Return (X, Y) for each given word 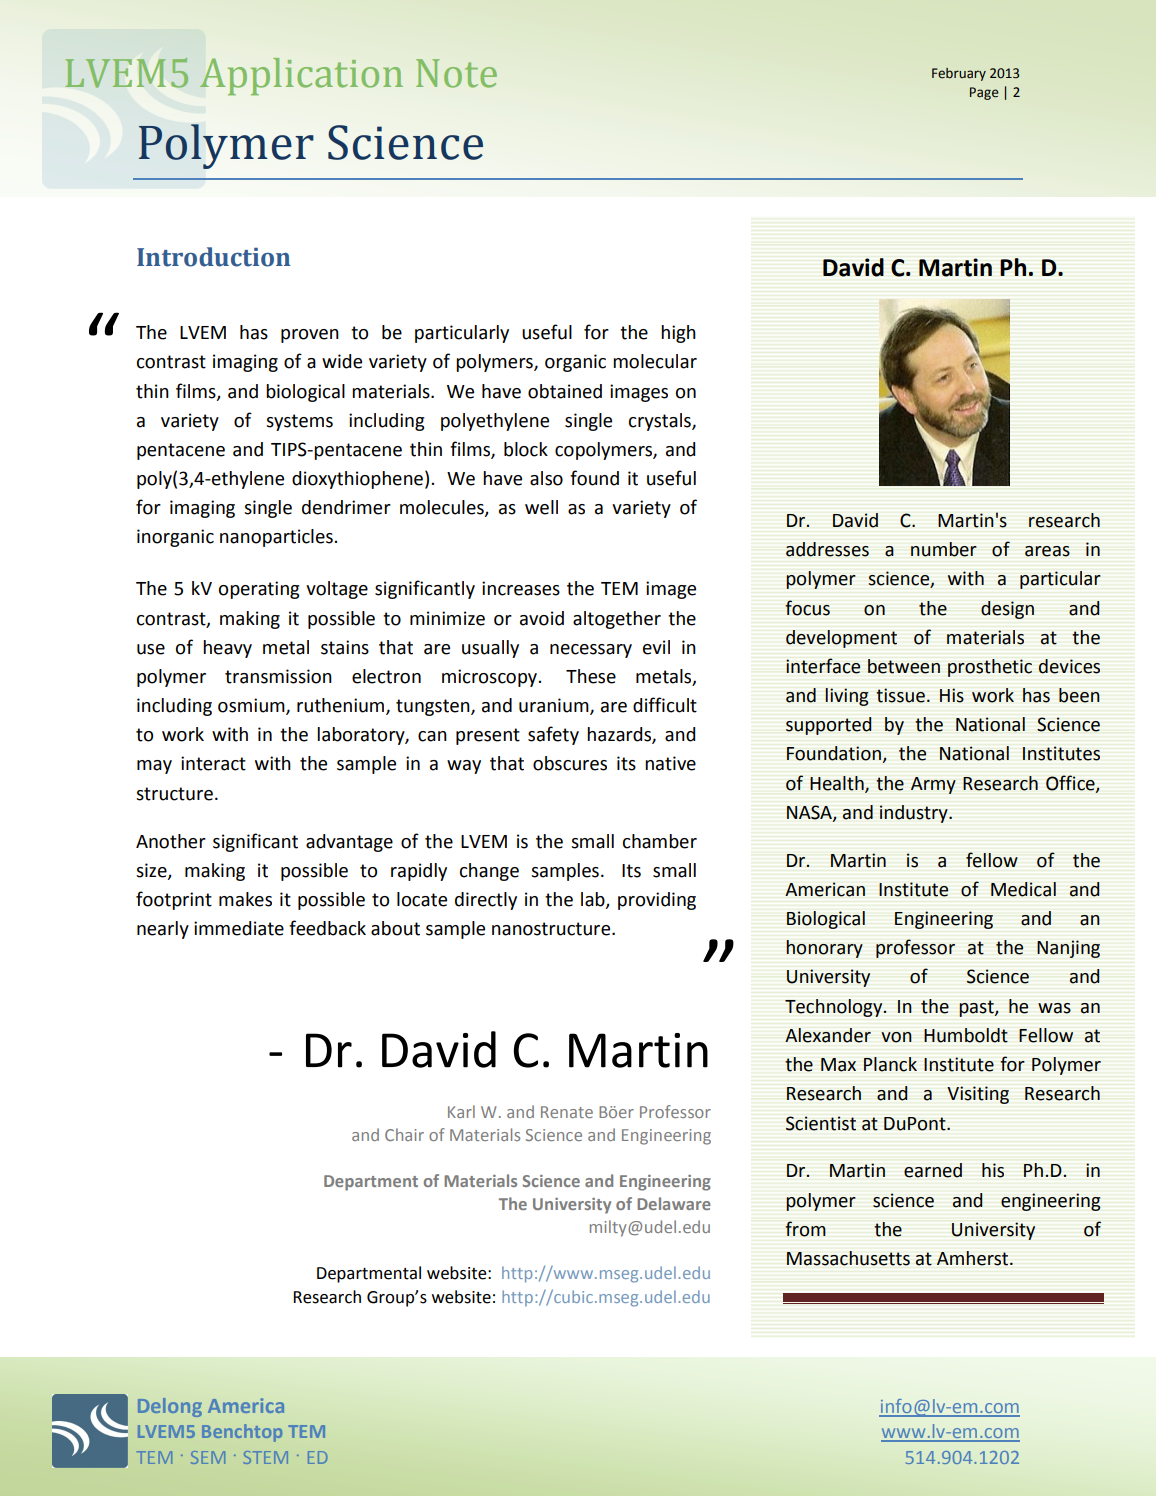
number (944, 549)
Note (456, 73)
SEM (208, 1457)
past (977, 1008)
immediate (239, 928)
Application (301, 76)
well (541, 507)
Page (984, 93)
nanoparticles (277, 538)
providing (657, 901)
